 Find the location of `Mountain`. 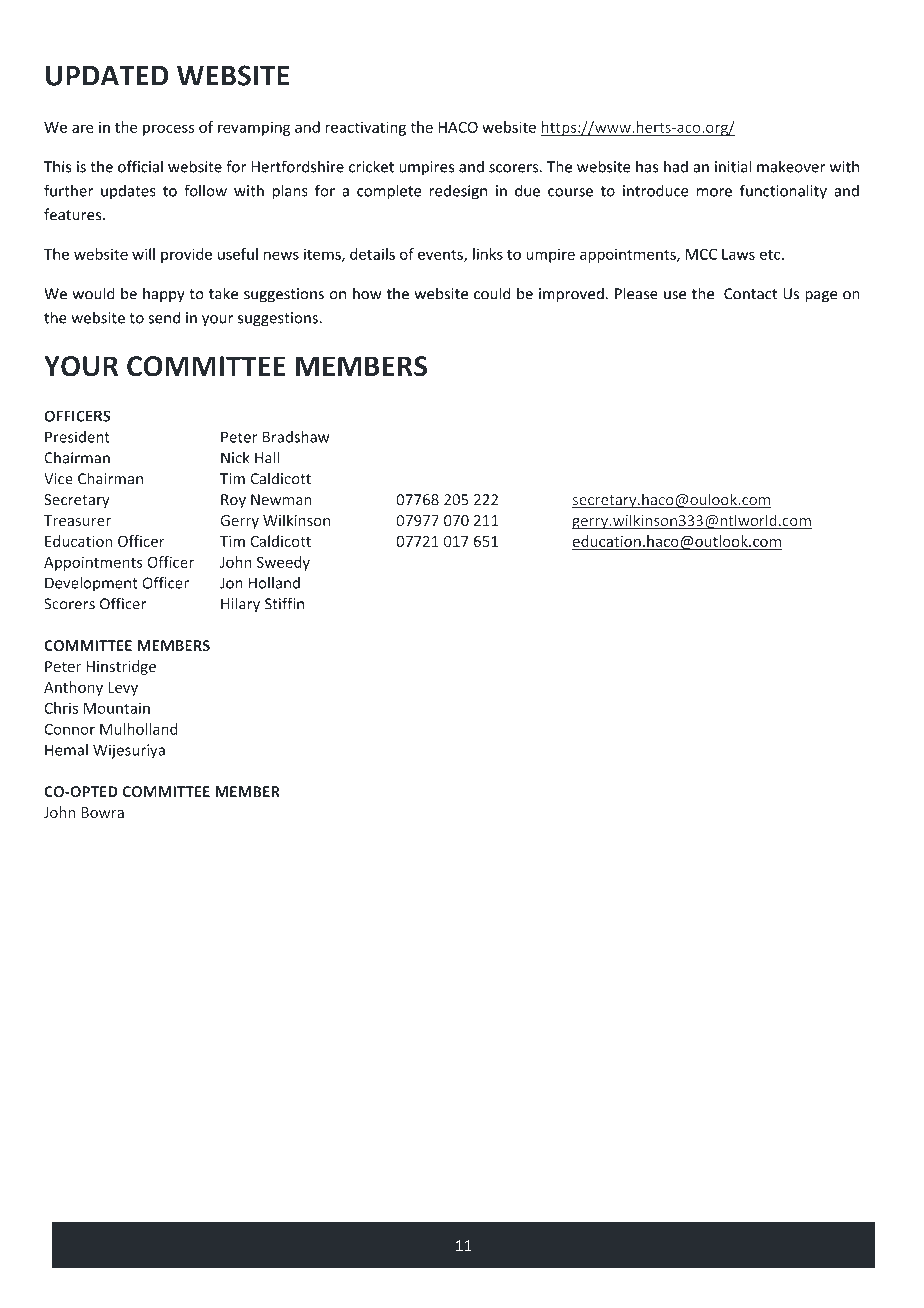

Mountain is located at coordinates (117, 708).
